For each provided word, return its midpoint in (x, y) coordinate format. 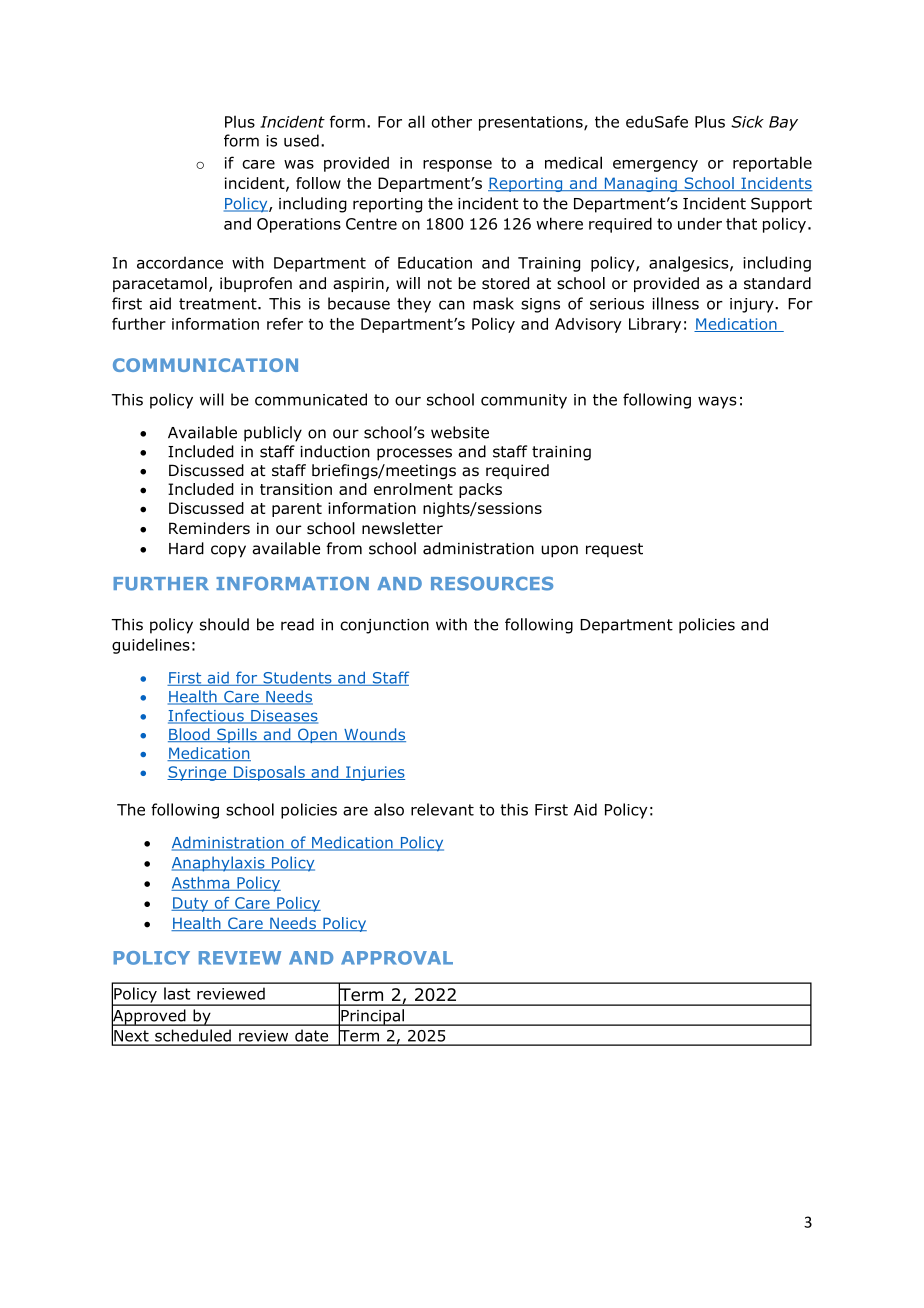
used (301, 140)
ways (717, 402)
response (457, 166)
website (460, 432)
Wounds (374, 735)
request (614, 550)
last (177, 993)
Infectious (207, 716)
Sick (747, 122)
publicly (273, 434)
